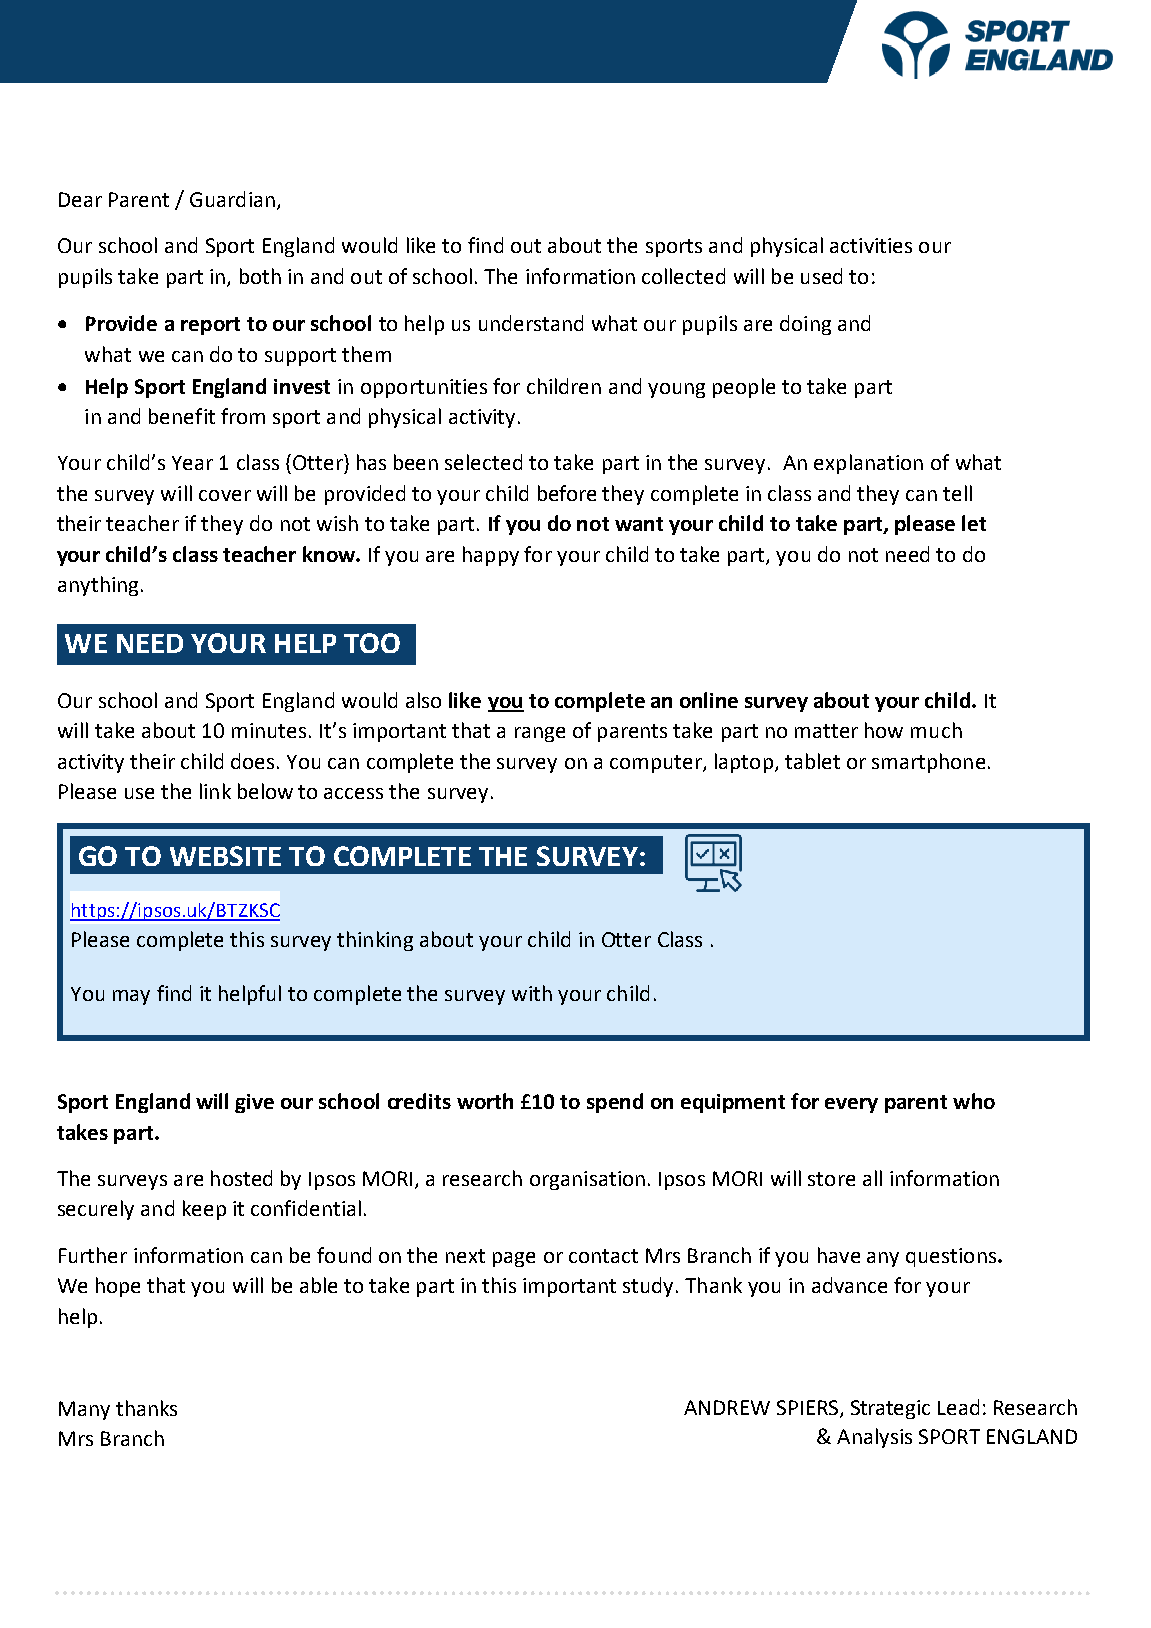 The width and height of the screenshot is (1151, 1628). Describe the element at coordinates (871, 245) in the screenshot. I see `activities` at that location.
